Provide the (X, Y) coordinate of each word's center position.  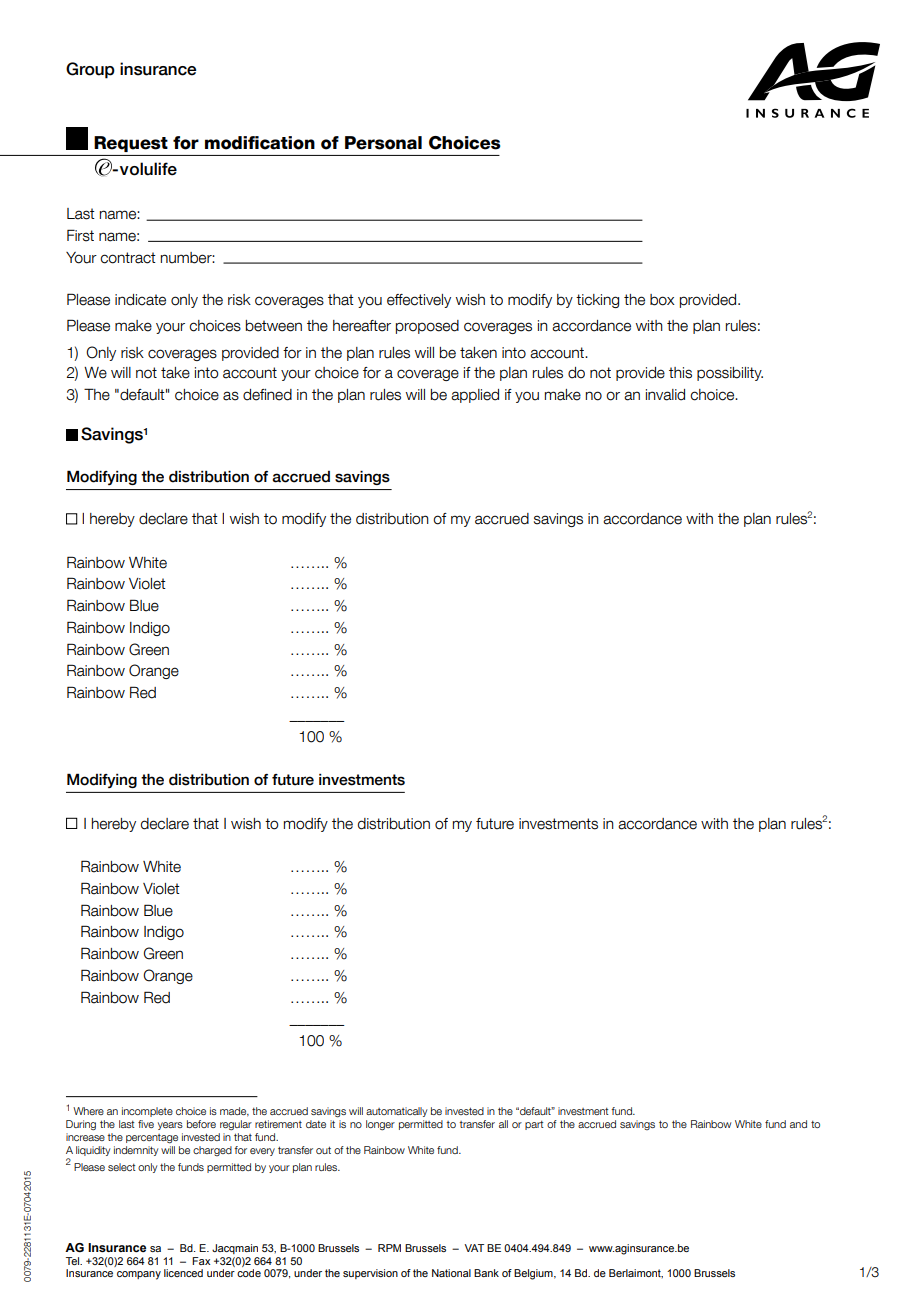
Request (131, 144)
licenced (183, 1273)
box (662, 300)
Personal (383, 143)
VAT (474, 1248)
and (798, 1124)
